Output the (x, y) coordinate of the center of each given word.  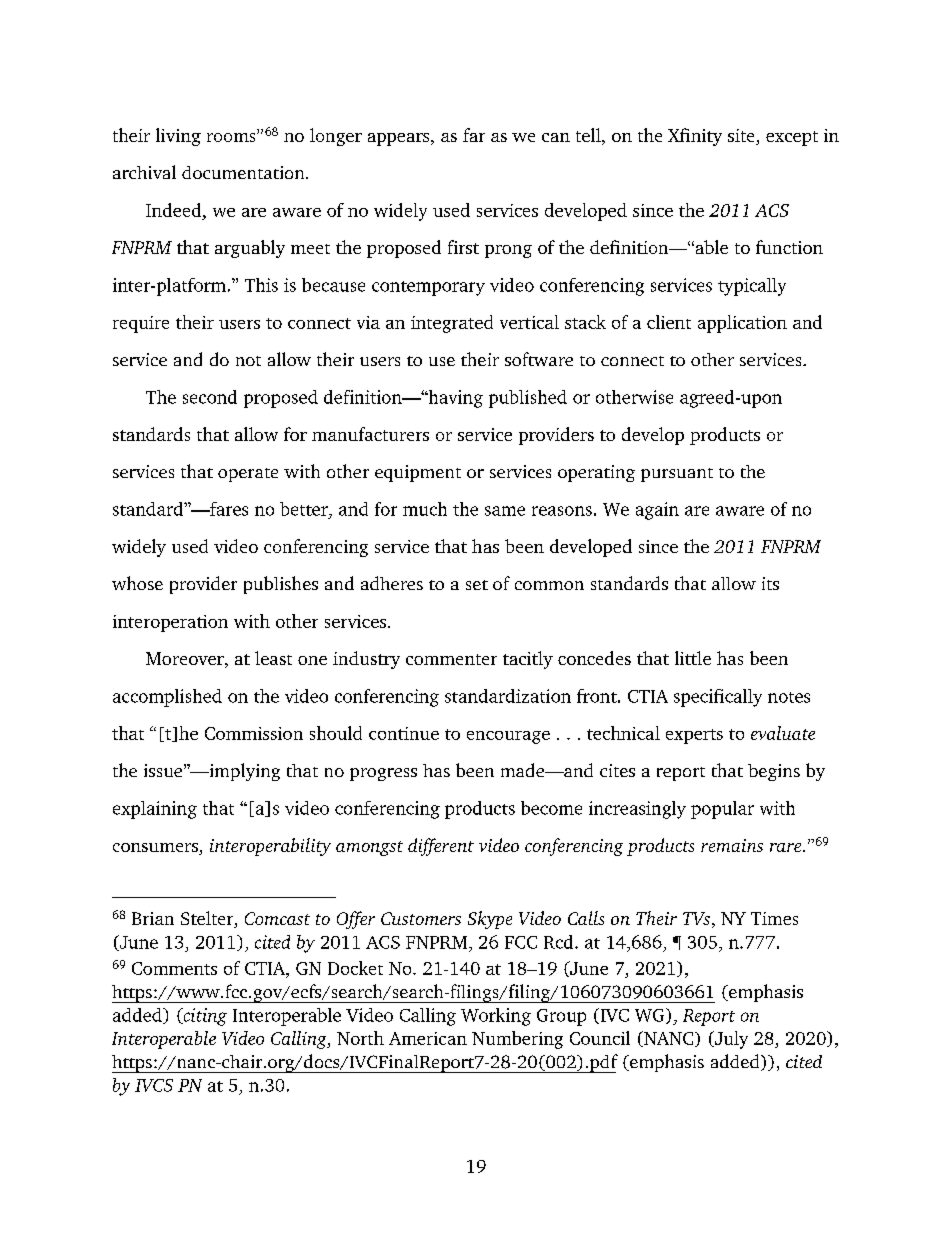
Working (496, 1017)
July (730, 1040)
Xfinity (695, 137)
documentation (244, 172)
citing (204, 1017)
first (463, 247)
